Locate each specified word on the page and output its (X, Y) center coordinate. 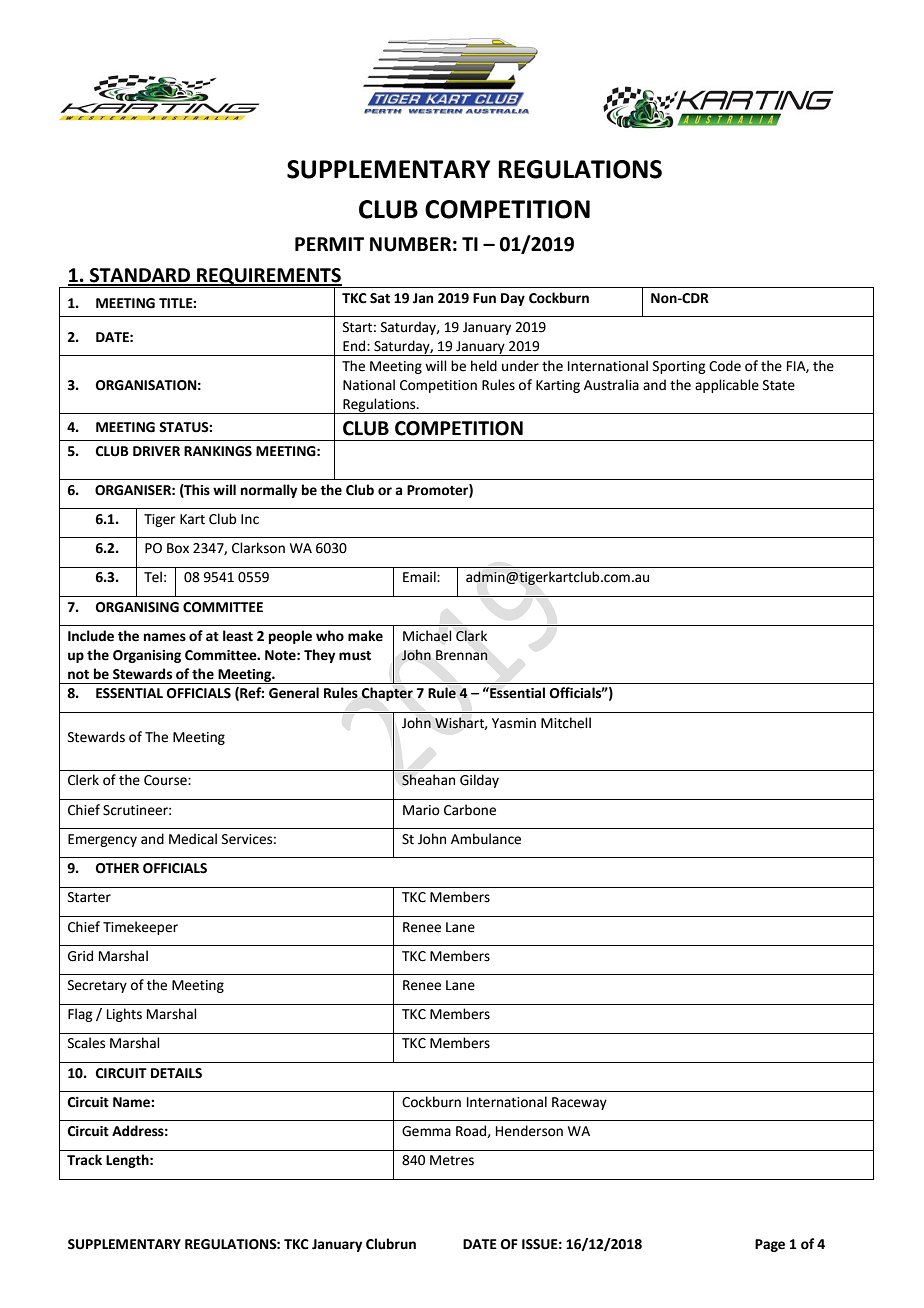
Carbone (470, 810)
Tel (153, 577)
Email (420, 576)
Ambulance (486, 839)
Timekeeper (140, 928)
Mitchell (566, 723)
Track (84, 1160)
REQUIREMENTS (268, 277)
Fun (484, 298)
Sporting (679, 367)
